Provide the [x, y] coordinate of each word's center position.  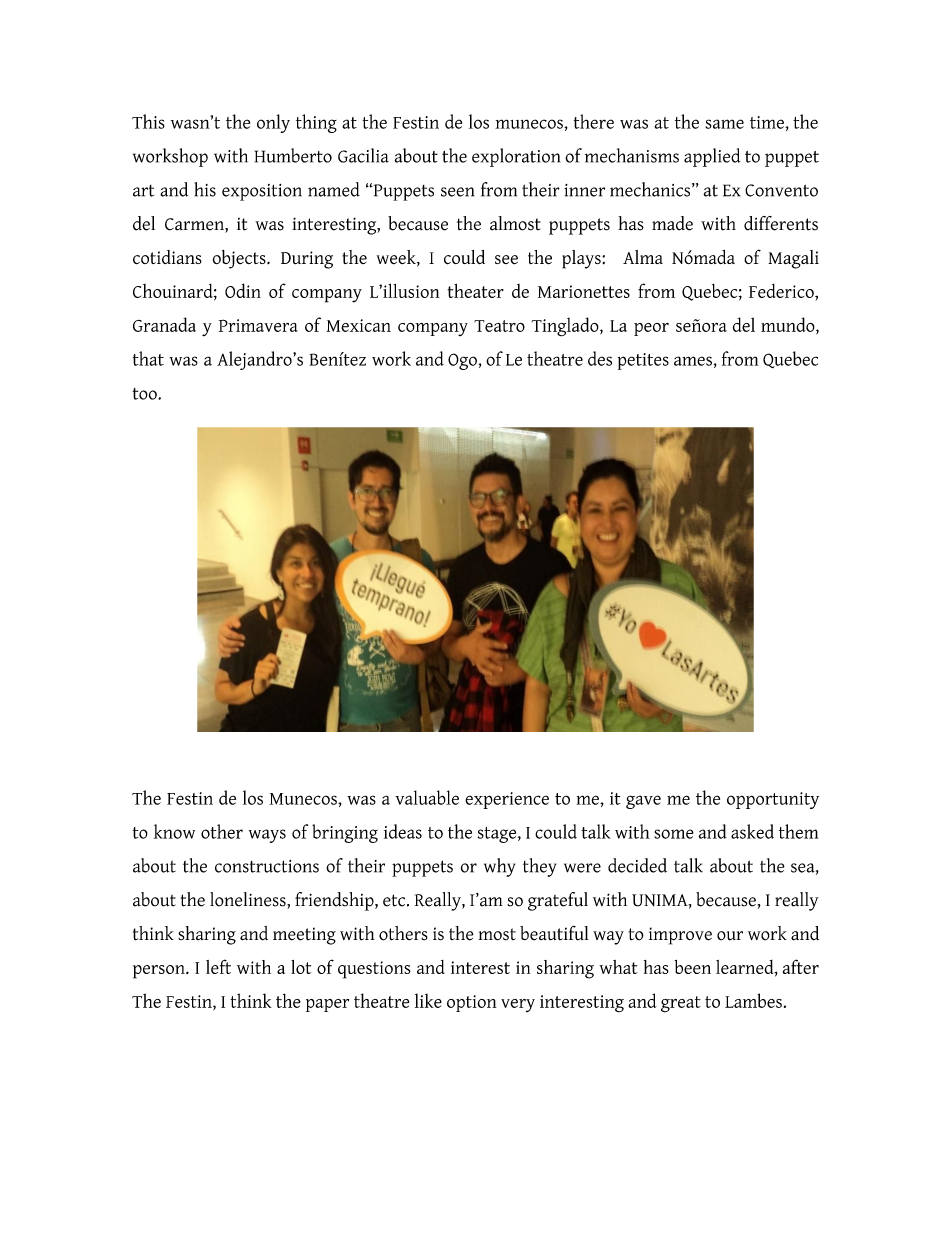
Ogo [463, 361]
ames [694, 361]
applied [712, 157]
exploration [516, 157]
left [218, 966]
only [273, 123]
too [145, 394]
